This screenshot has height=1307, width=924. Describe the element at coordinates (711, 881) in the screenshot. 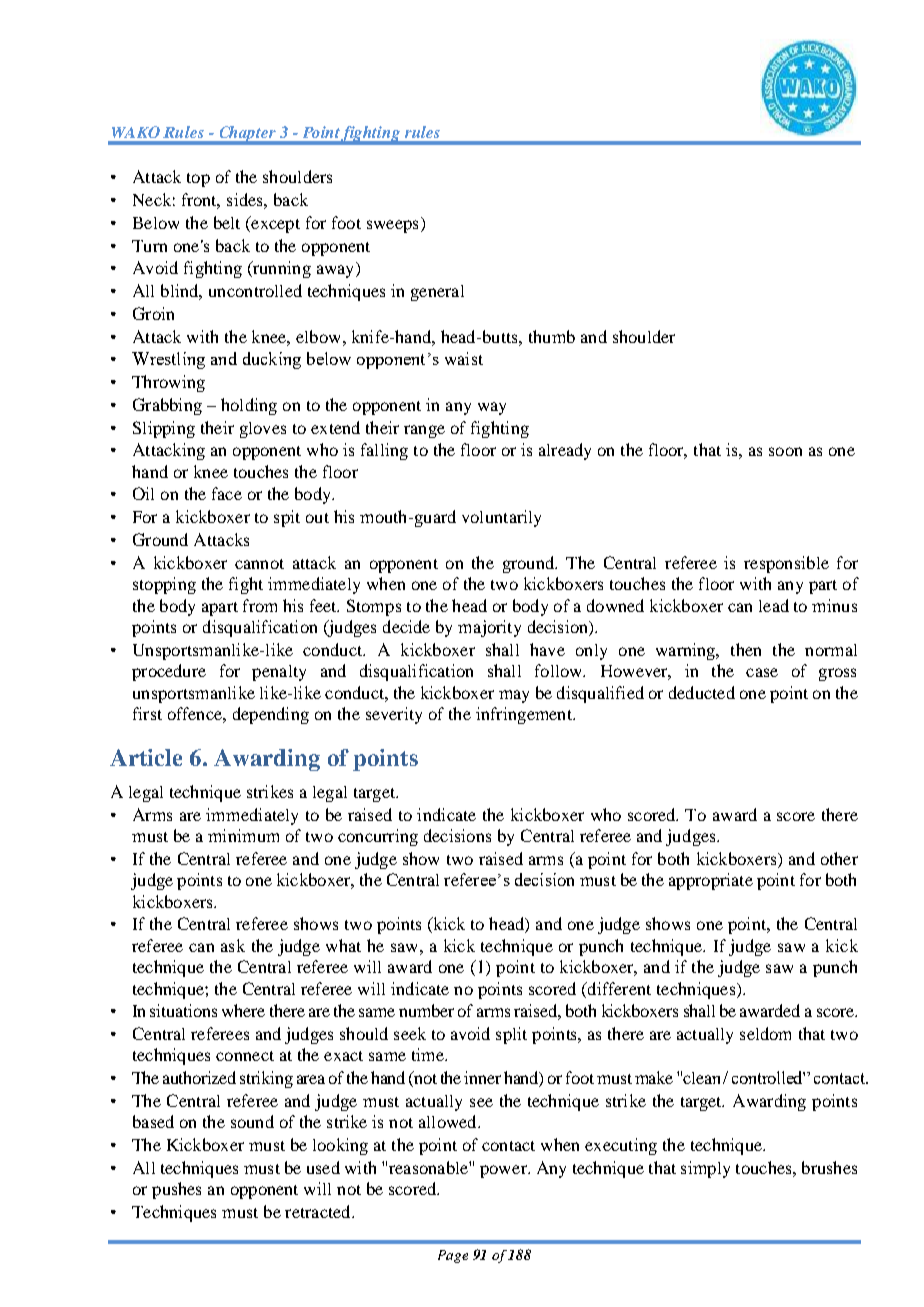

I see `appropriate` at that location.
